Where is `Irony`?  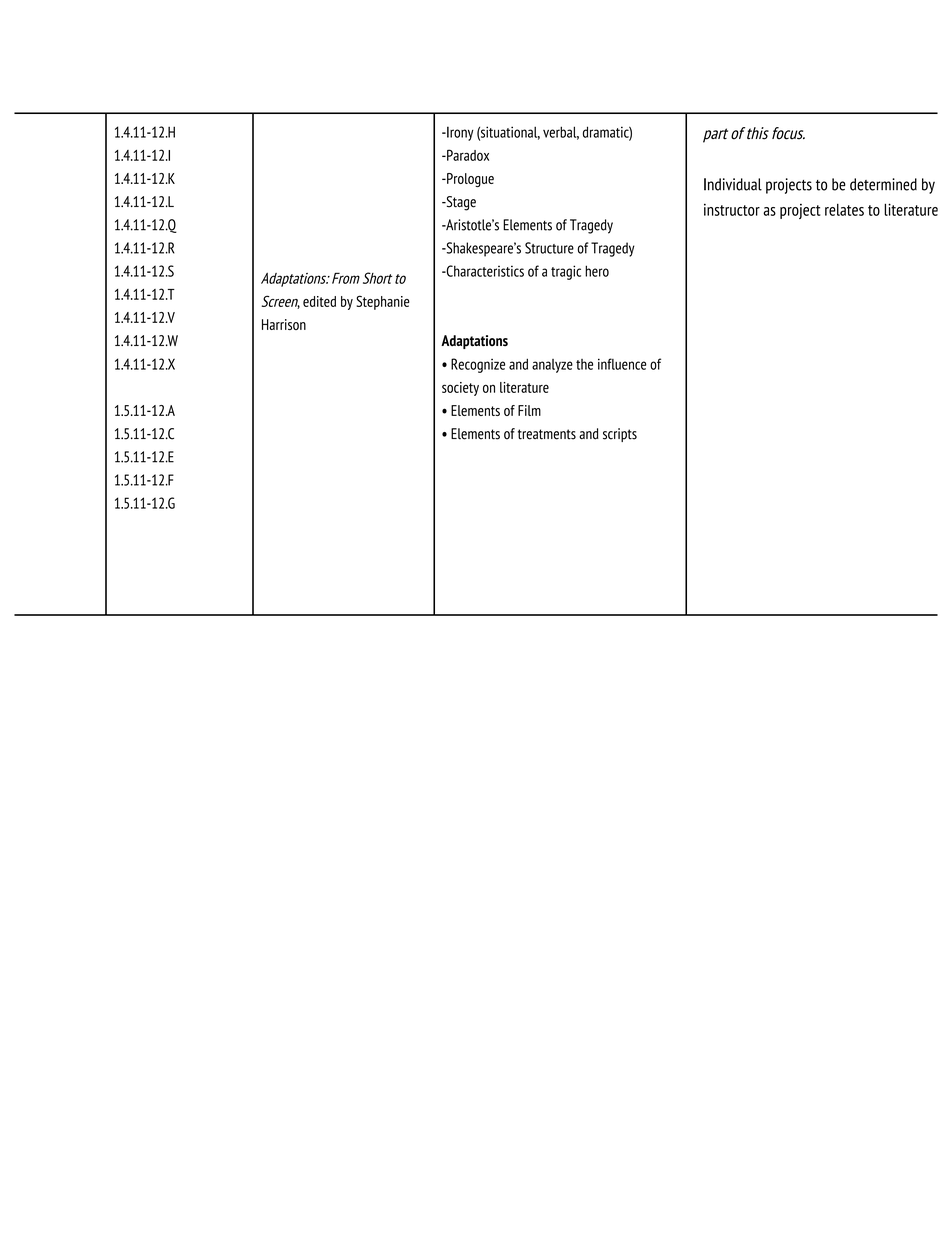
Irony is located at coordinates (459, 133).
